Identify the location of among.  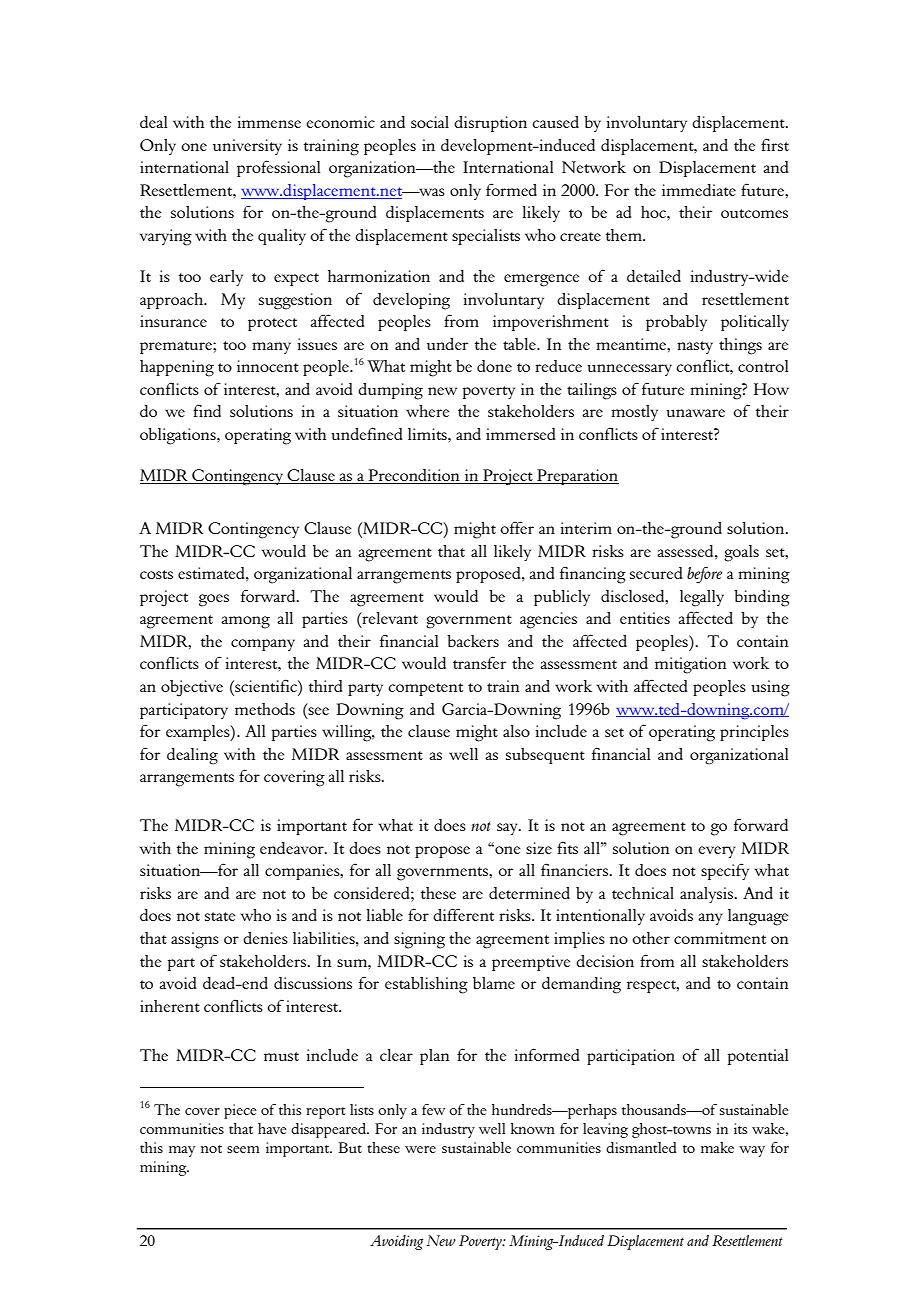
(245, 622).
